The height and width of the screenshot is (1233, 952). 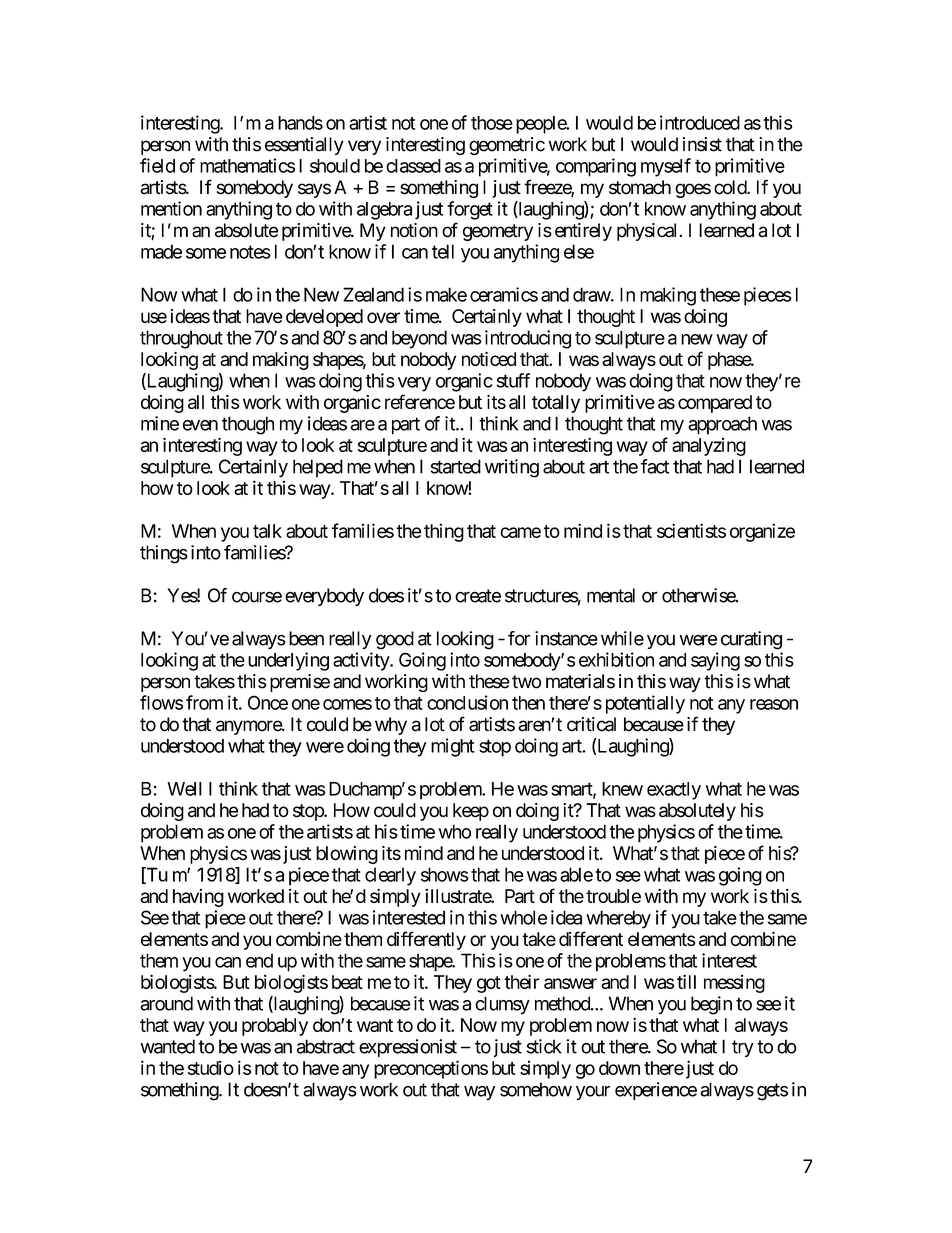 I want to click on insist, so click(x=702, y=144).
